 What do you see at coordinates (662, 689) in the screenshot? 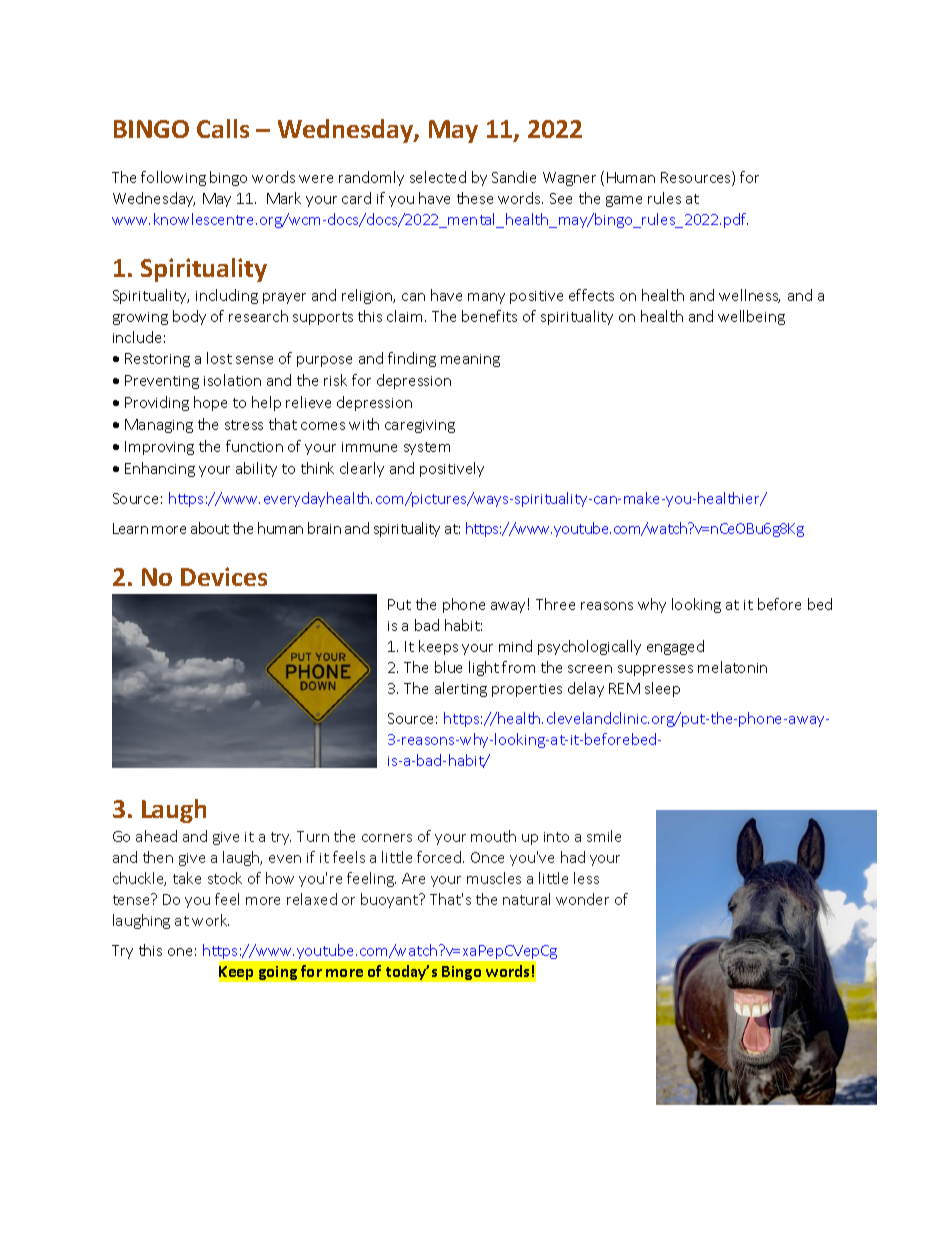
I see `sleep` at bounding box center [662, 689].
